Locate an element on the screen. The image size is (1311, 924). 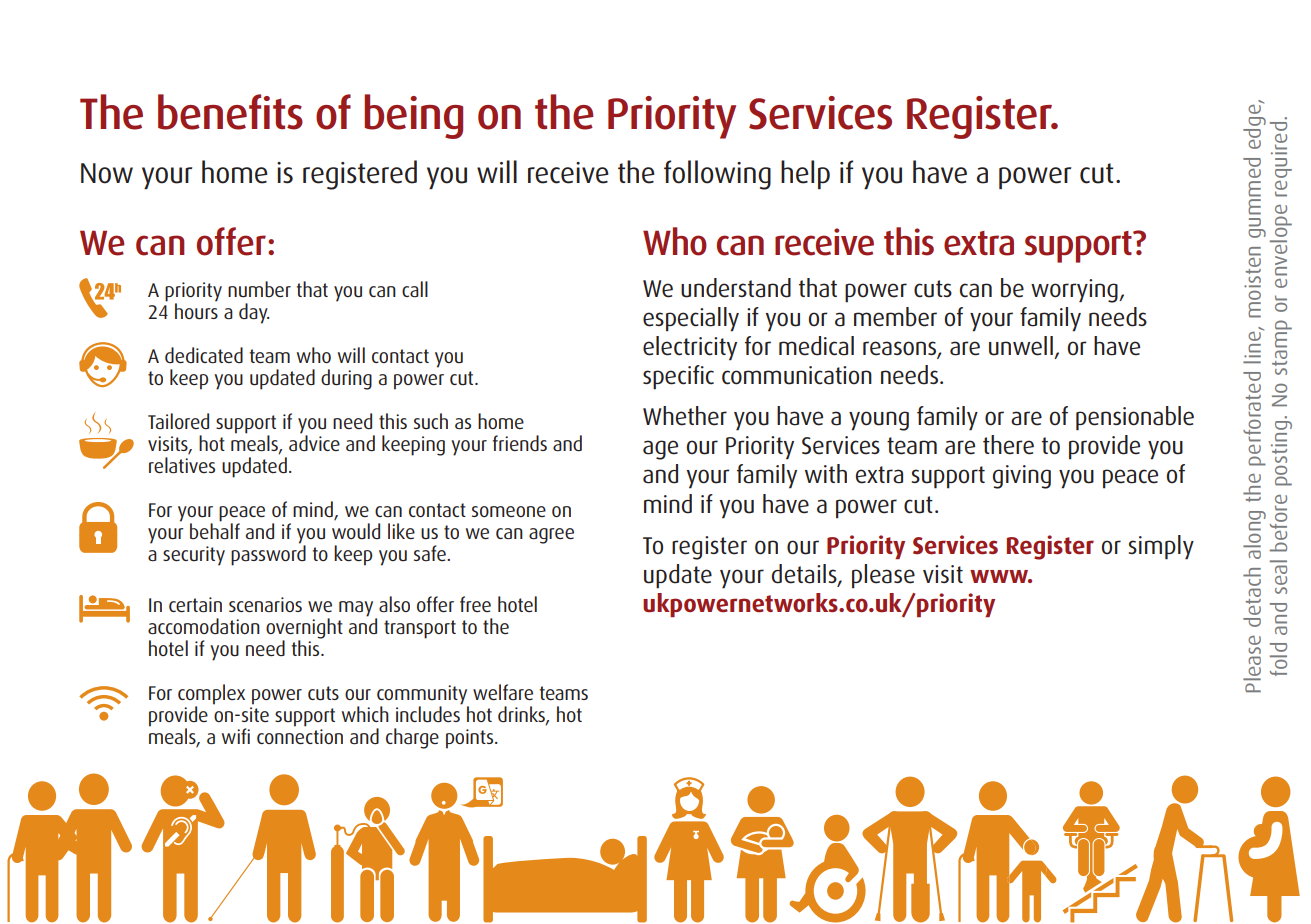
understand is located at coordinates (736, 288).
